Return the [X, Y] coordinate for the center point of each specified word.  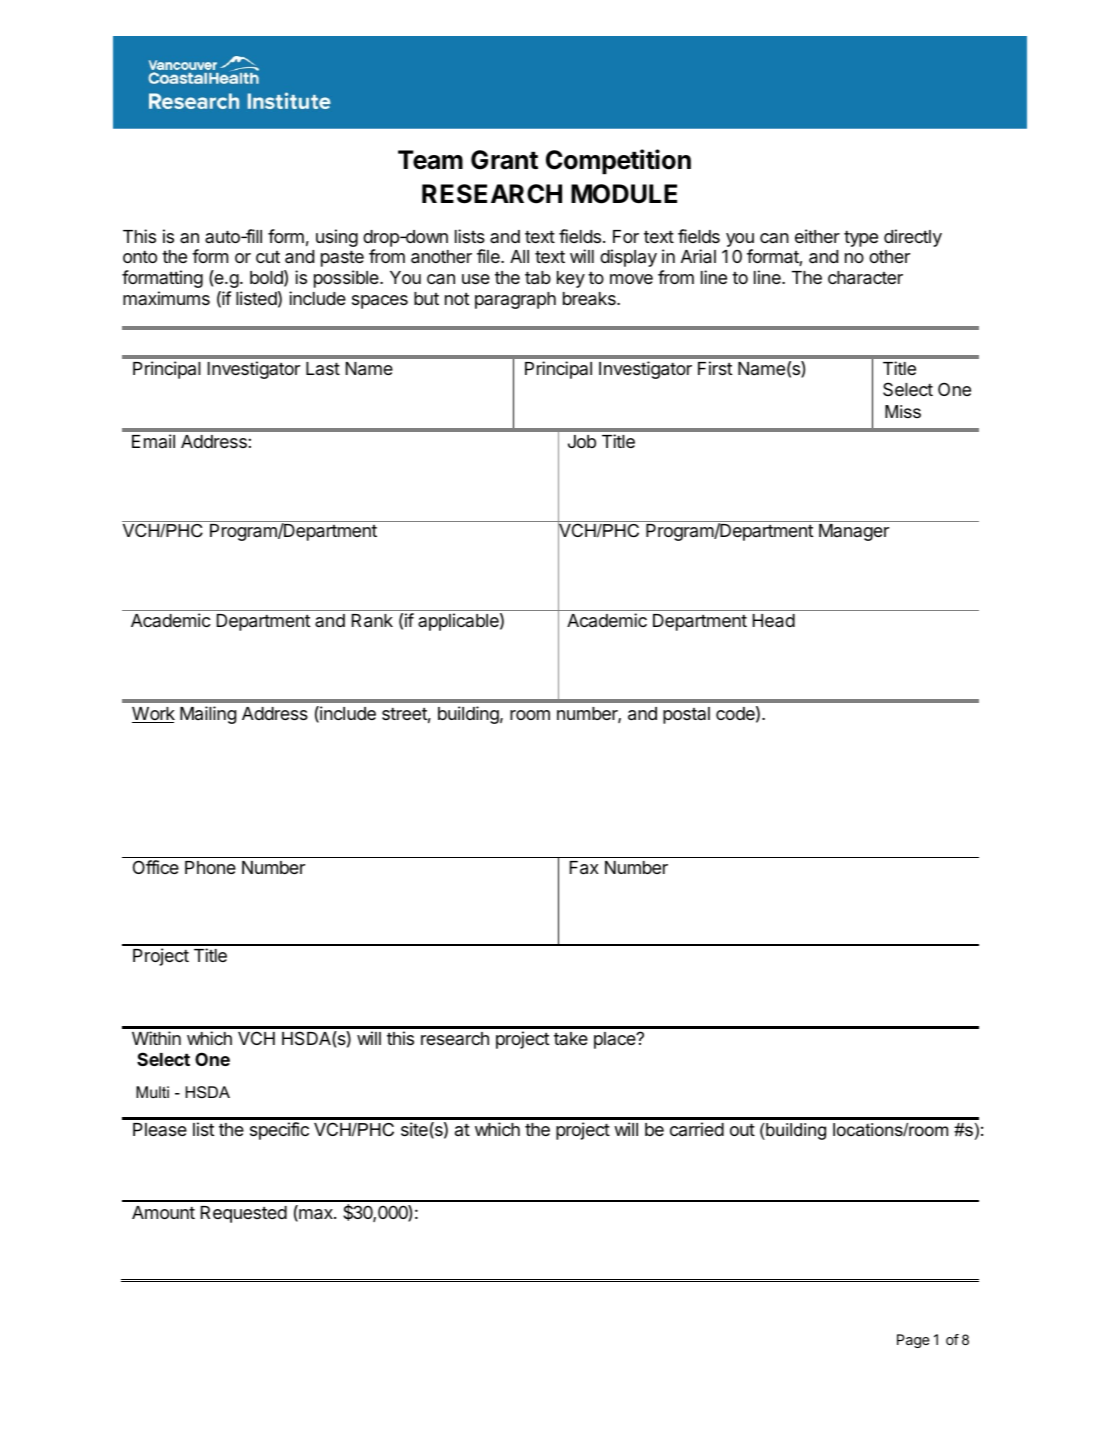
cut [268, 257]
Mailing [208, 715]
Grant [504, 160]
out [742, 1129]
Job [582, 441]
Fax [584, 868]
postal [686, 715]
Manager [854, 532]
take [571, 1038]
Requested [244, 1214]
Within [156, 1038]
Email [153, 441]
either [817, 236]
